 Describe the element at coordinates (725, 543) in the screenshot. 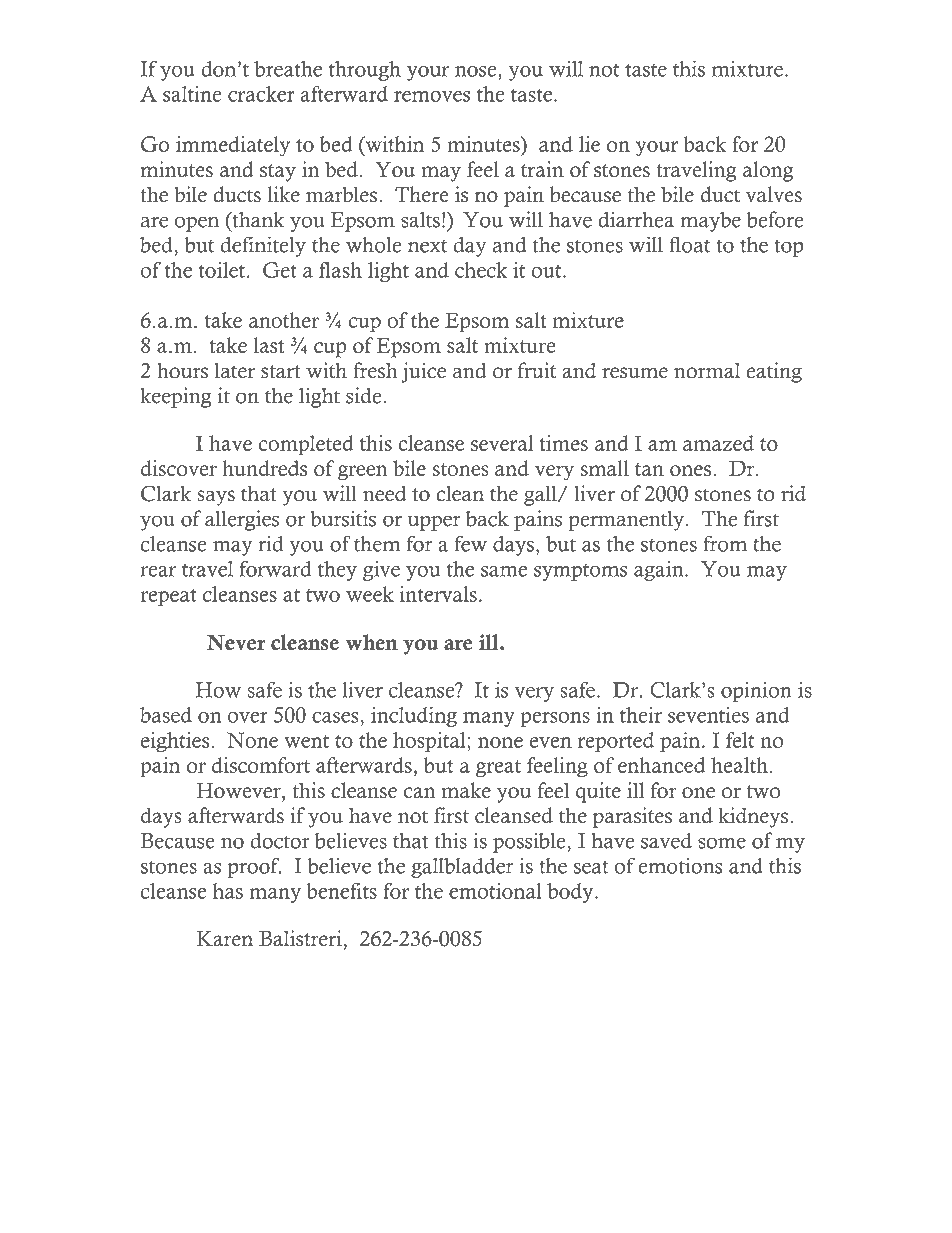

I see `from` at that location.
